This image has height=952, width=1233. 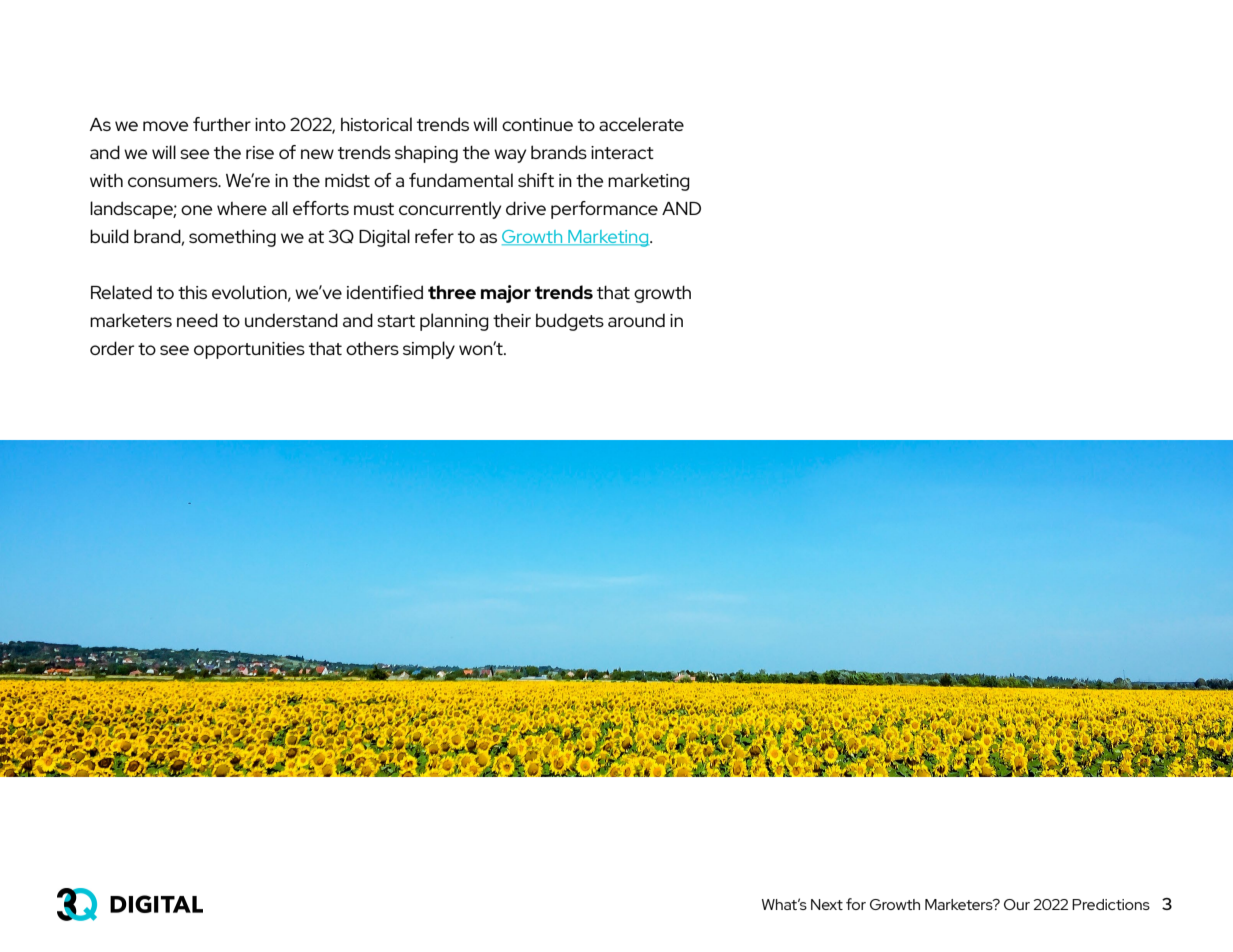 I want to click on opportunities, so click(x=249, y=350).
